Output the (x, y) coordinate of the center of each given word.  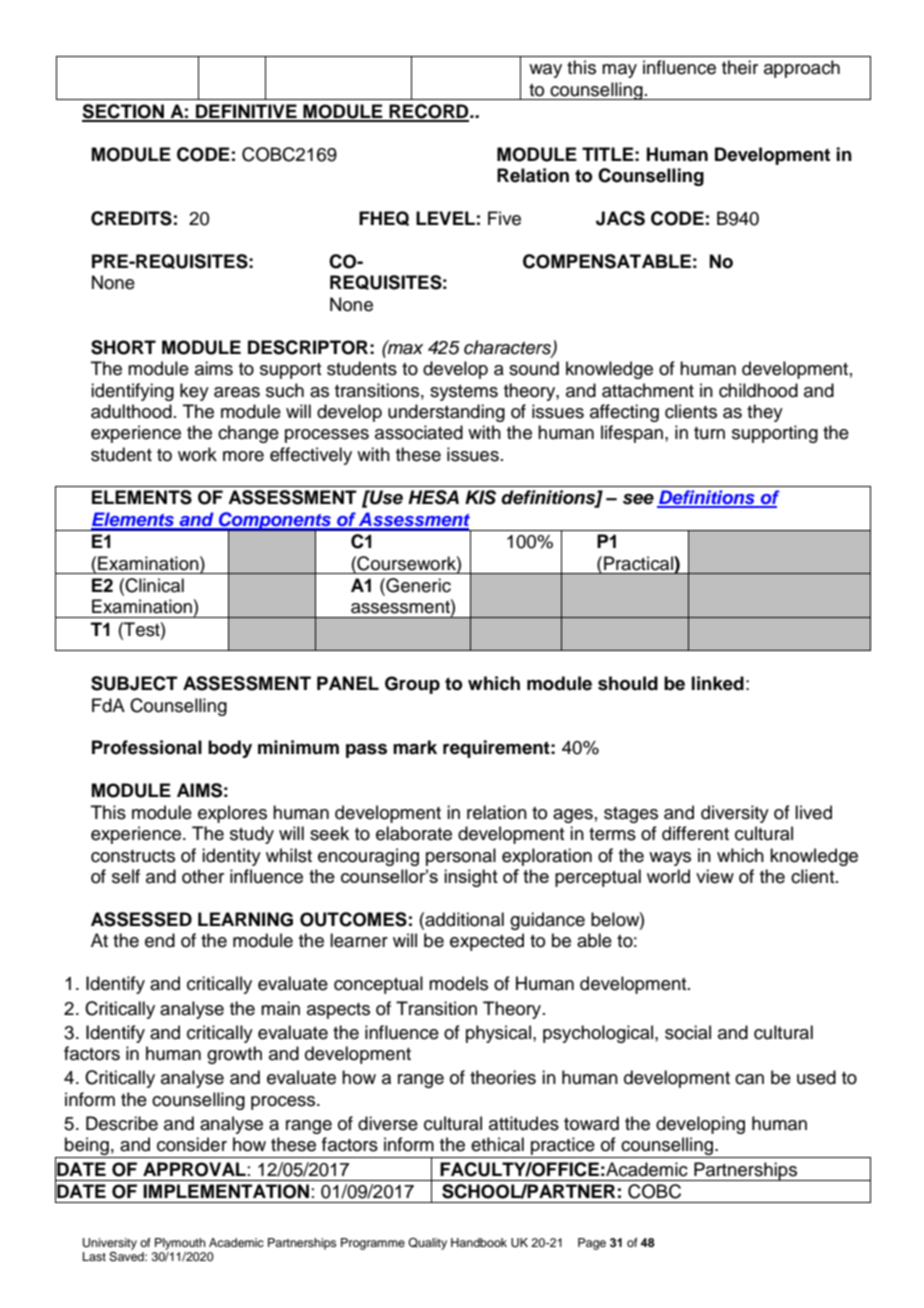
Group (412, 685)
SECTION (124, 112)
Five (504, 218)
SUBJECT (134, 683)
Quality (427, 1244)
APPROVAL (194, 1169)
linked (718, 683)
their (740, 67)
